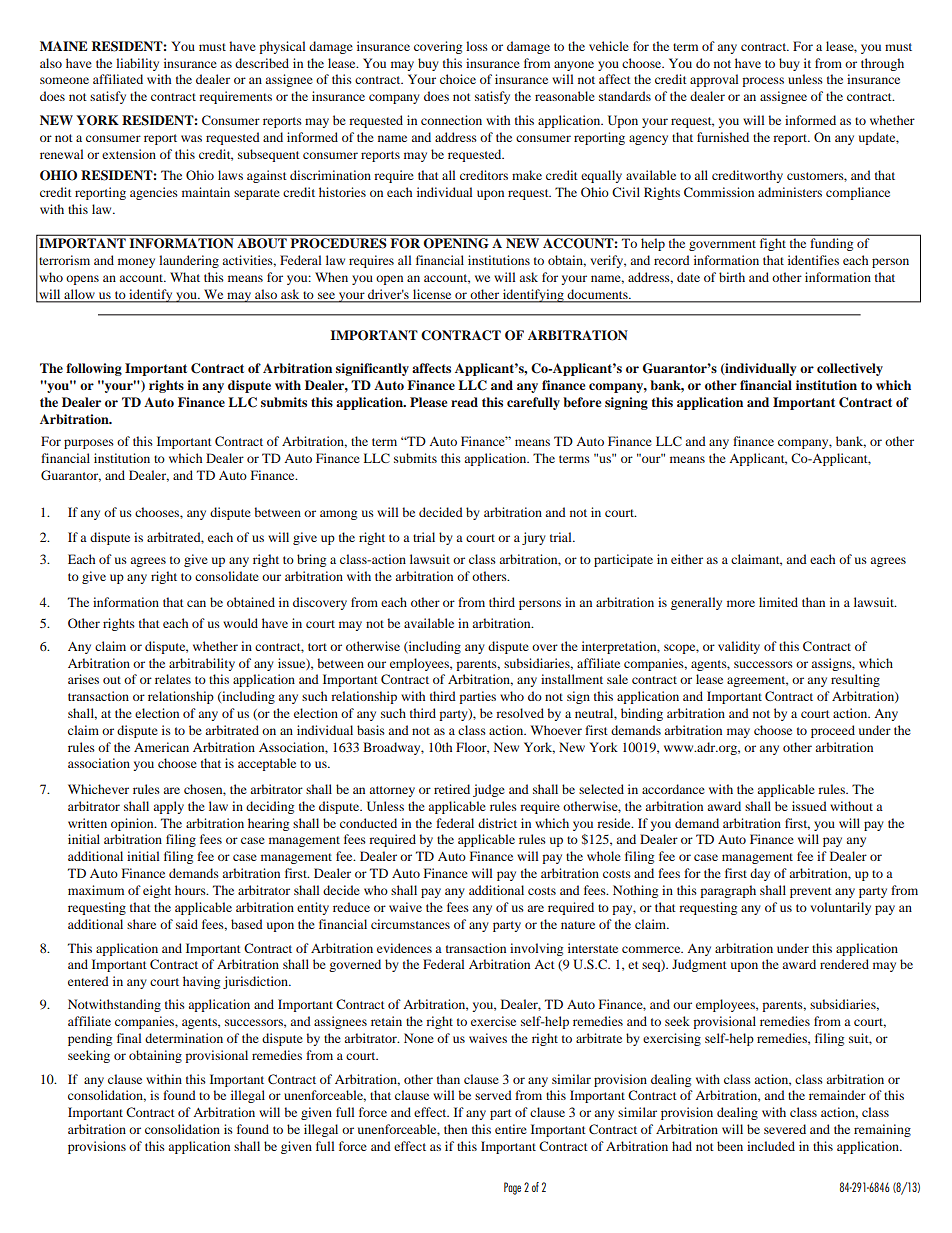  I want to click on proceed, so click(833, 731).
